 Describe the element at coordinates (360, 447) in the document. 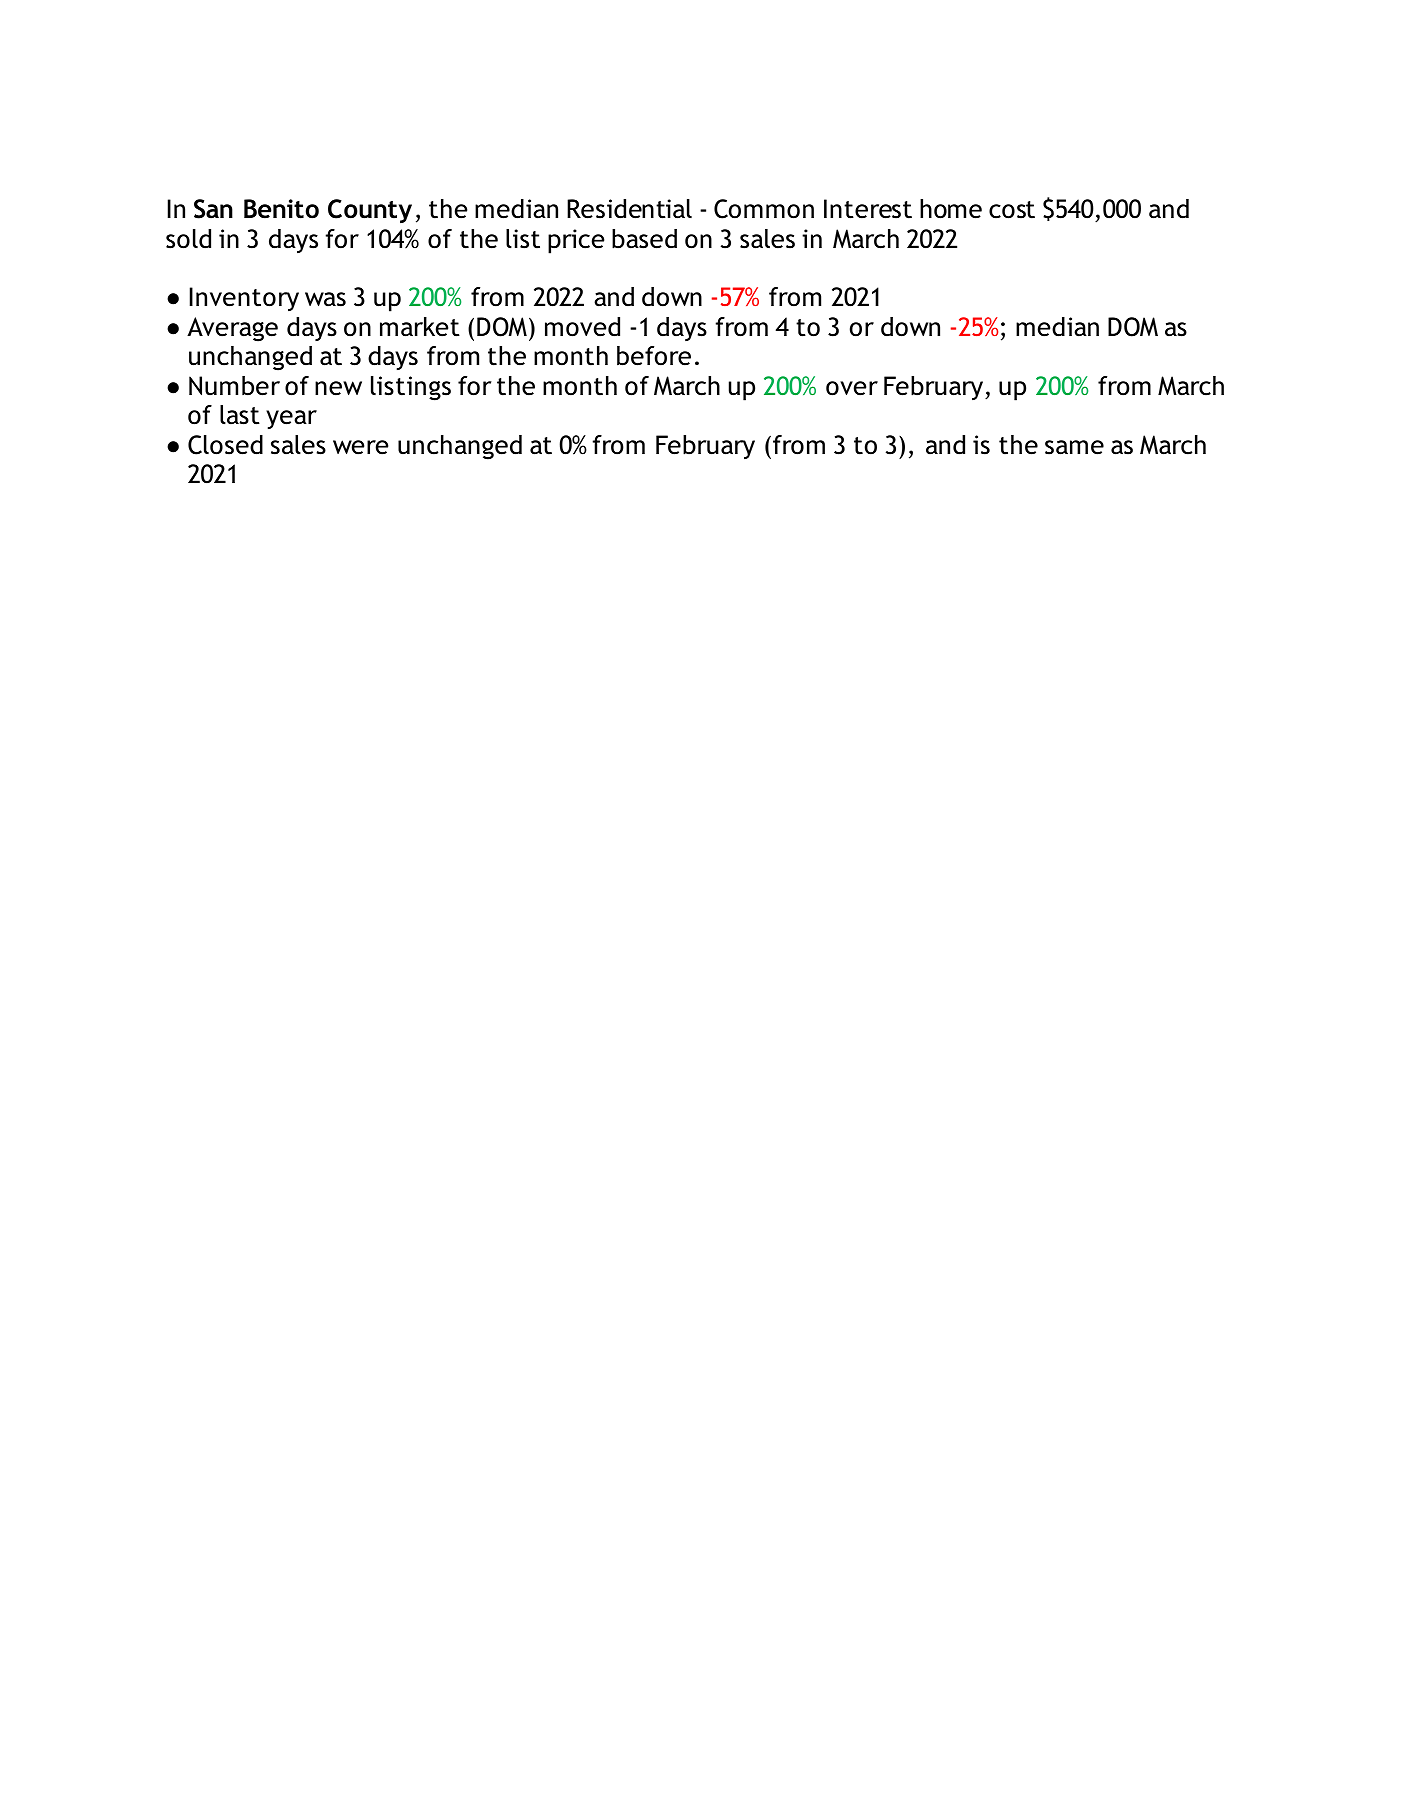

I see `were` at that location.
